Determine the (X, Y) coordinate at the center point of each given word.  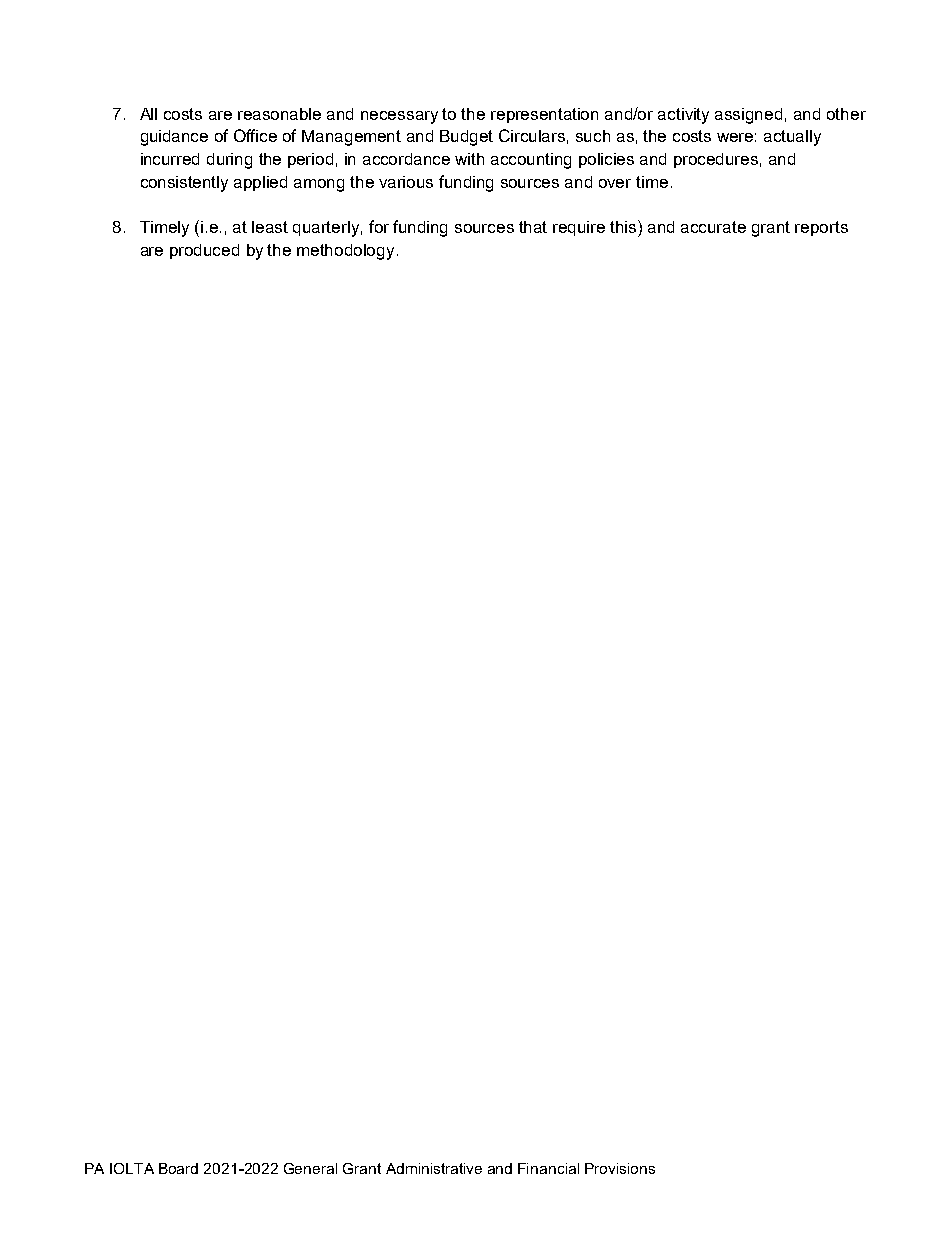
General (310, 1168)
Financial (548, 1168)
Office (255, 135)
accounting (531, 161)
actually (792, 138)
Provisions (620, 1168)
